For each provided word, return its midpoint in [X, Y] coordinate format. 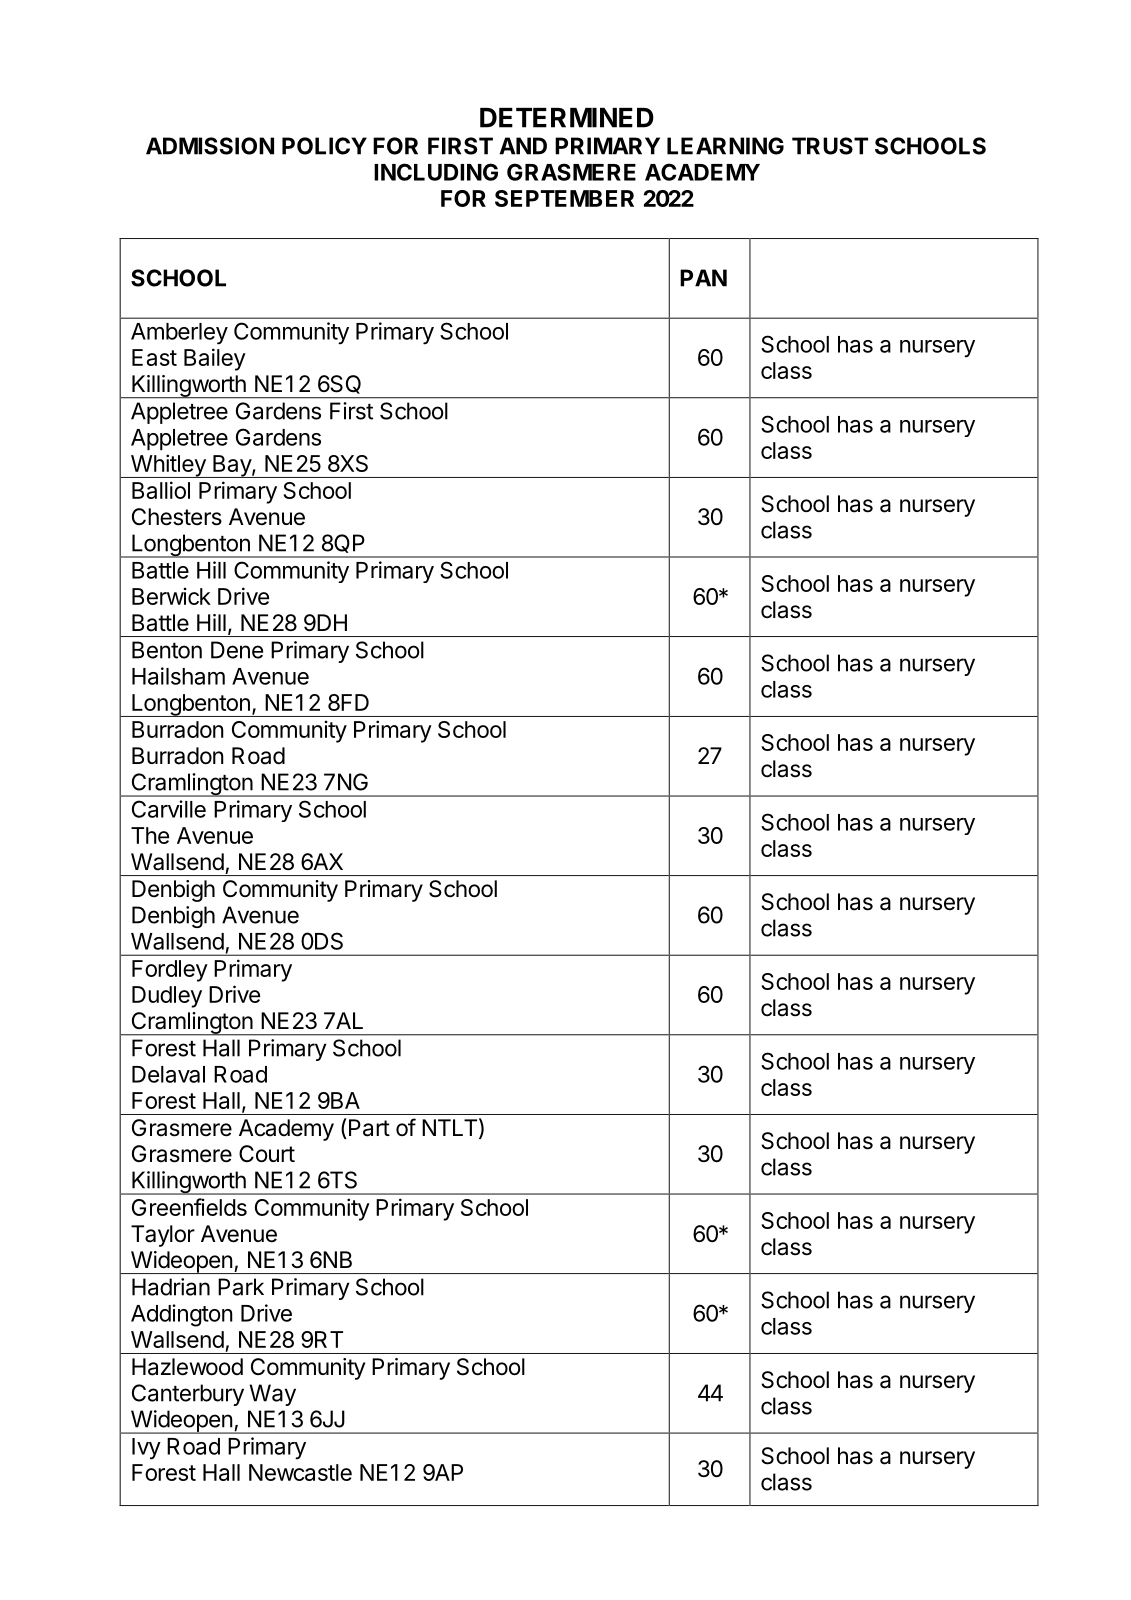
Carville [169, 809]
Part [368, 1128]
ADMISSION [210, 146]
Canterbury [188, 1395]
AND [523, 146]
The [150, 835]
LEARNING [725, 146]
